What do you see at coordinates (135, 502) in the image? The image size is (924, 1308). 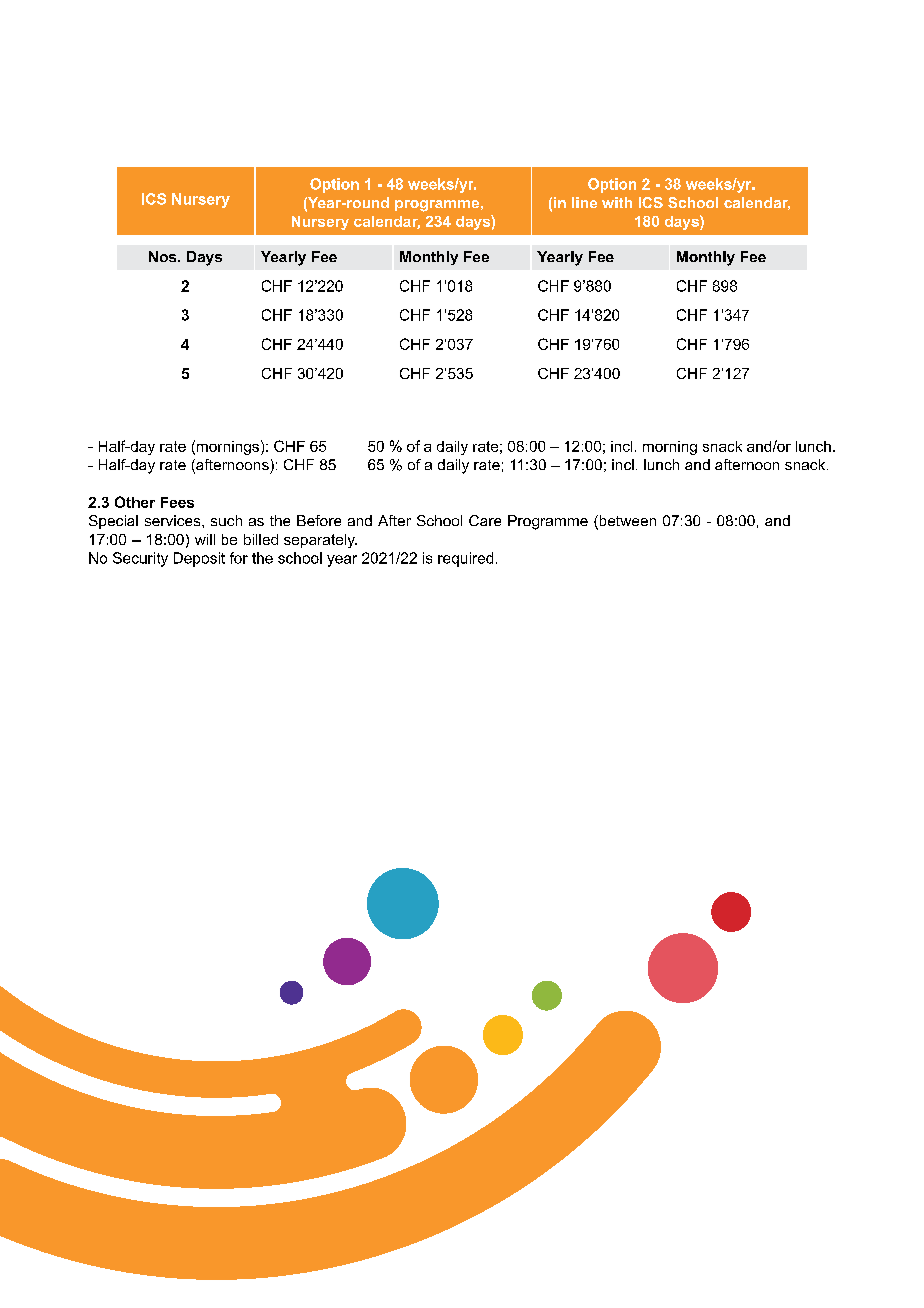 I see `Other` at bounding box center [135, 502].
